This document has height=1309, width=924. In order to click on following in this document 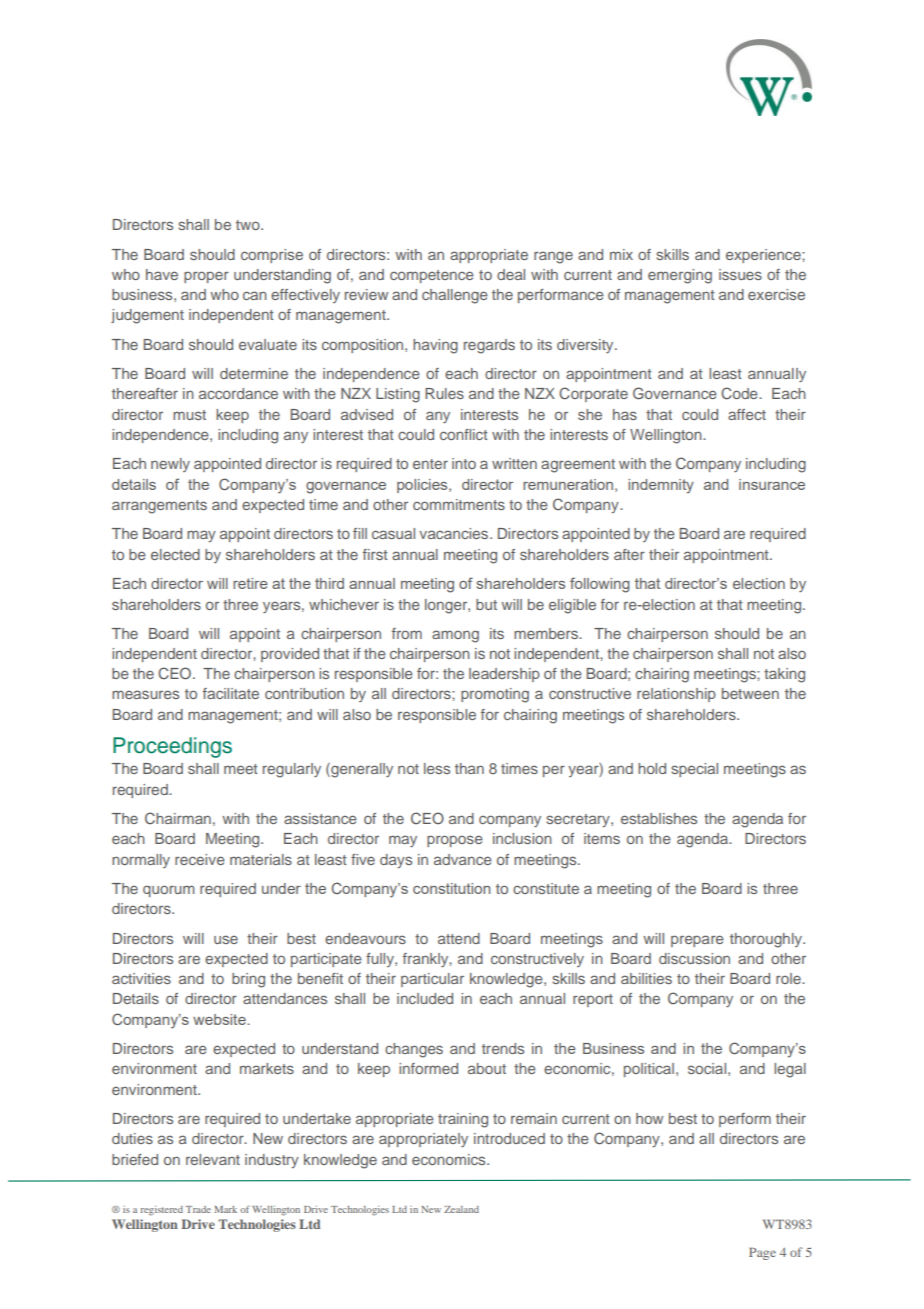, I will do `click(600, 585)`.
